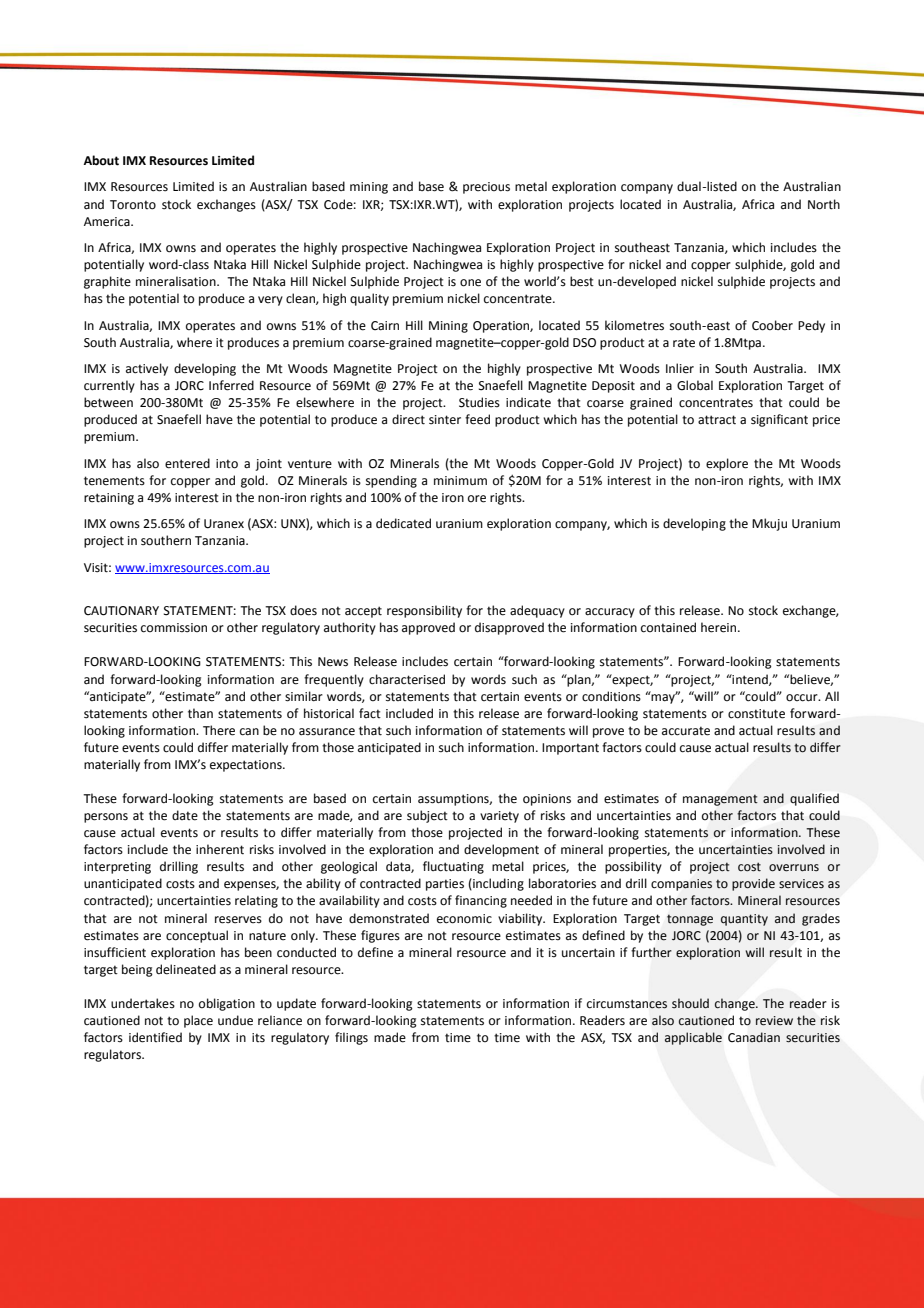  I want to click on attract, so click(717, 420).
